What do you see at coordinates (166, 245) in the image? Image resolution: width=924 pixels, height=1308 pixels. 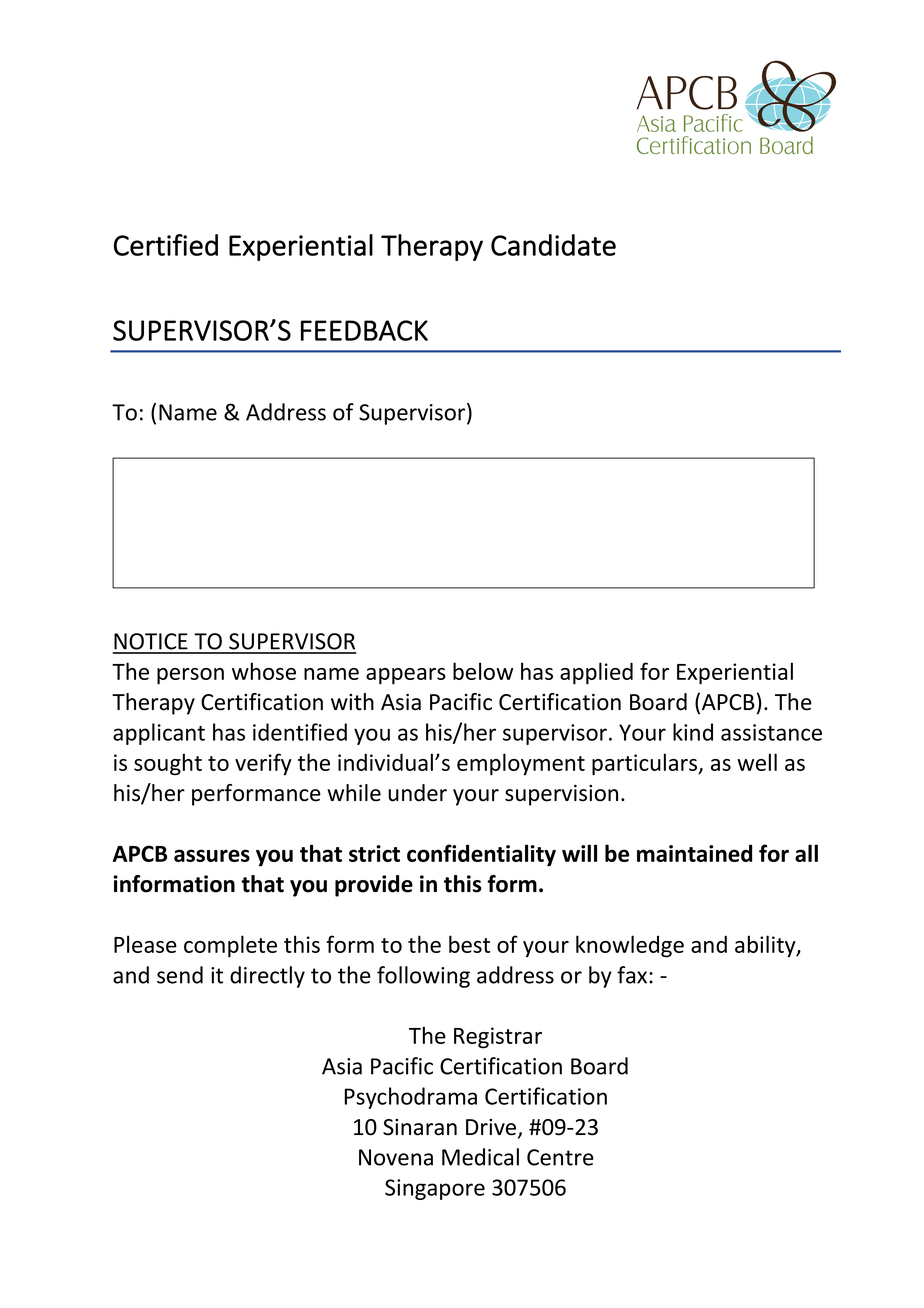 I see `Certified` at bounding box center [166, 245].
